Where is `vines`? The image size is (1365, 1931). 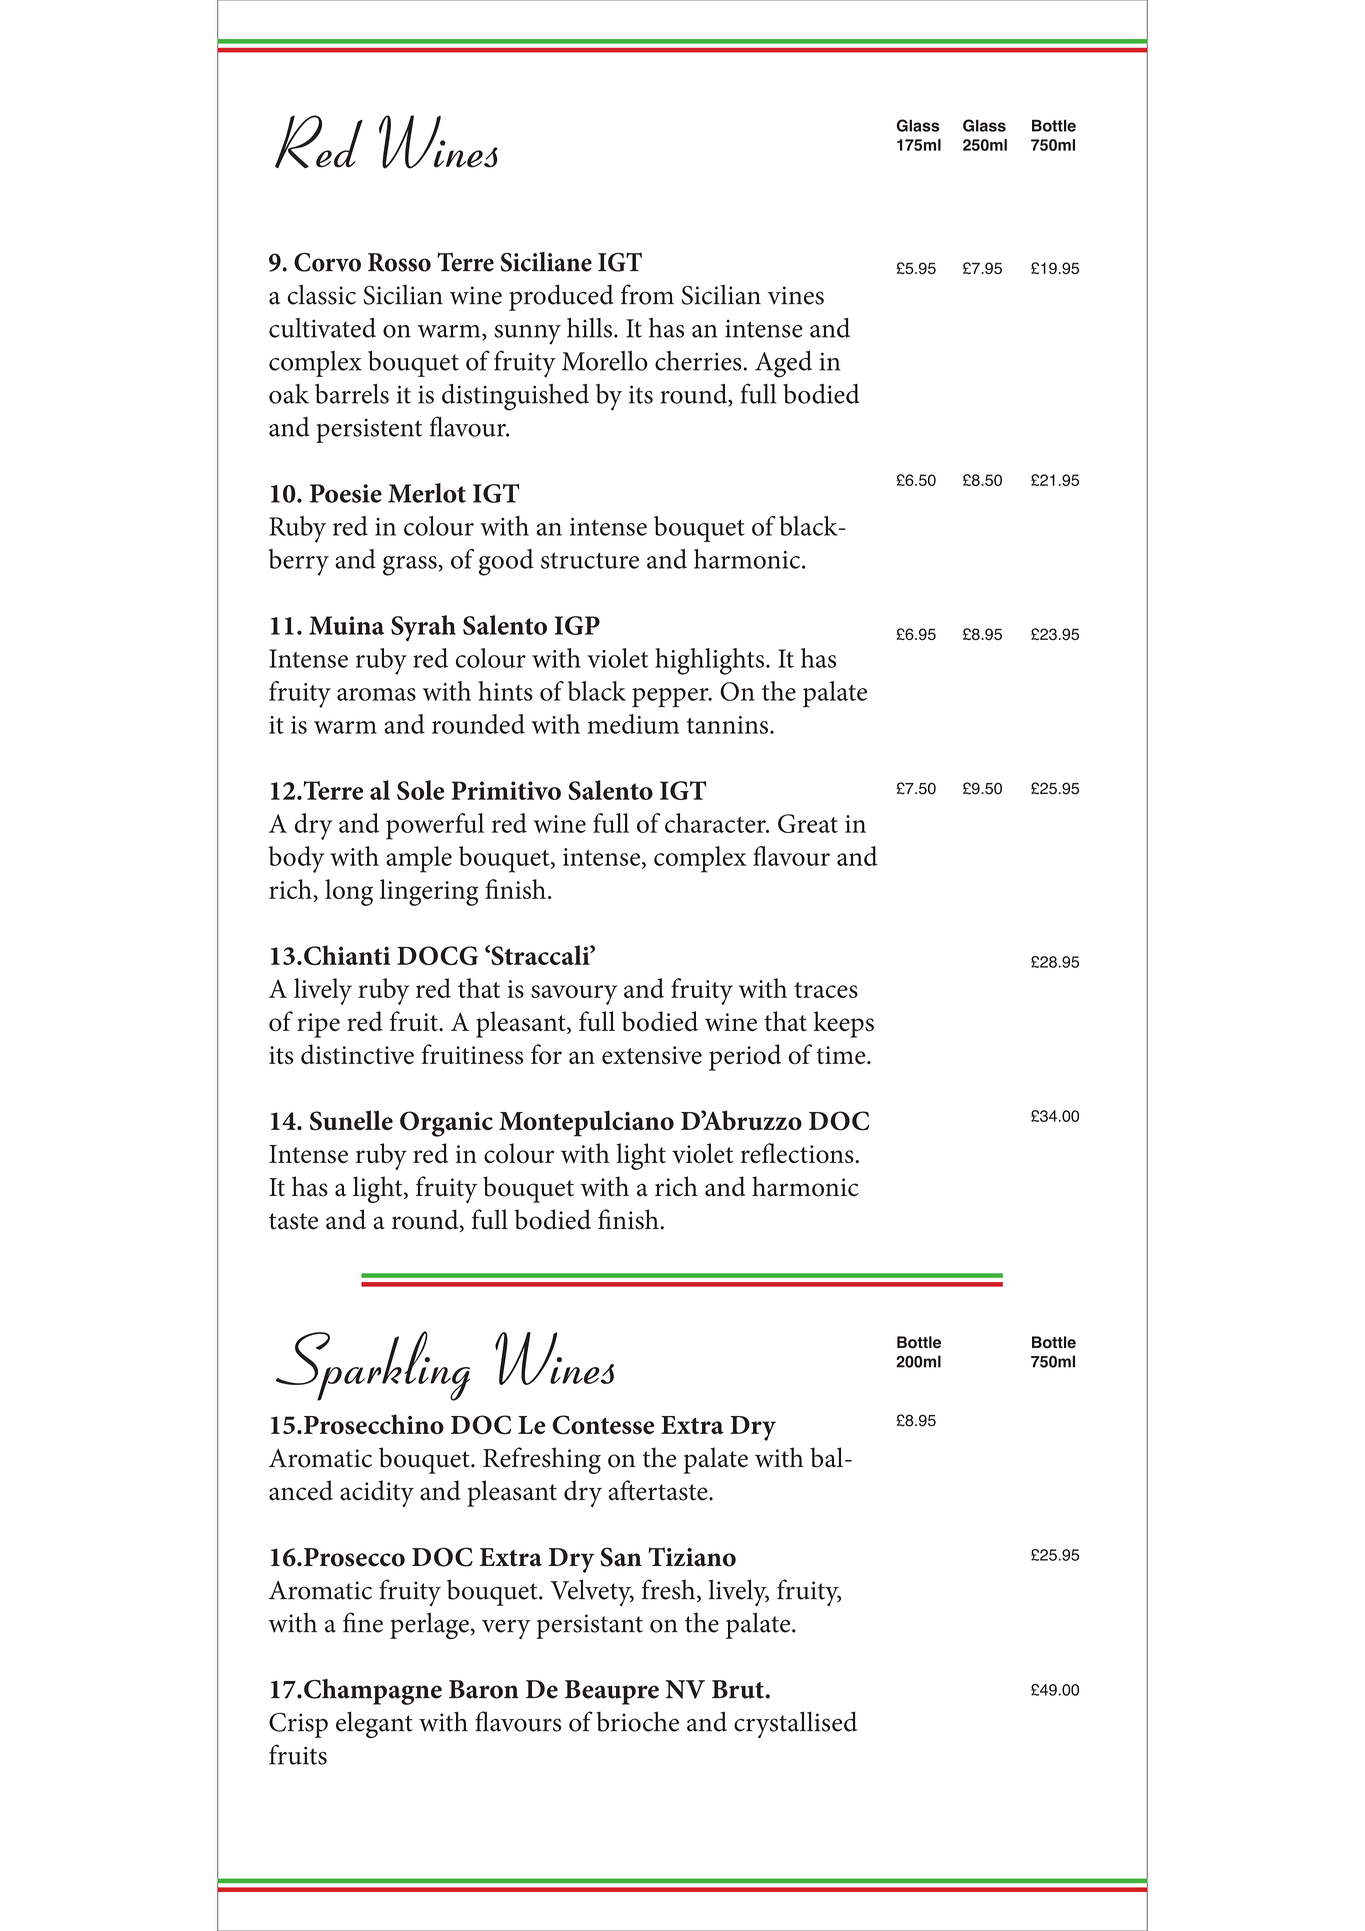 vines is located at coordinates (796, 295).
